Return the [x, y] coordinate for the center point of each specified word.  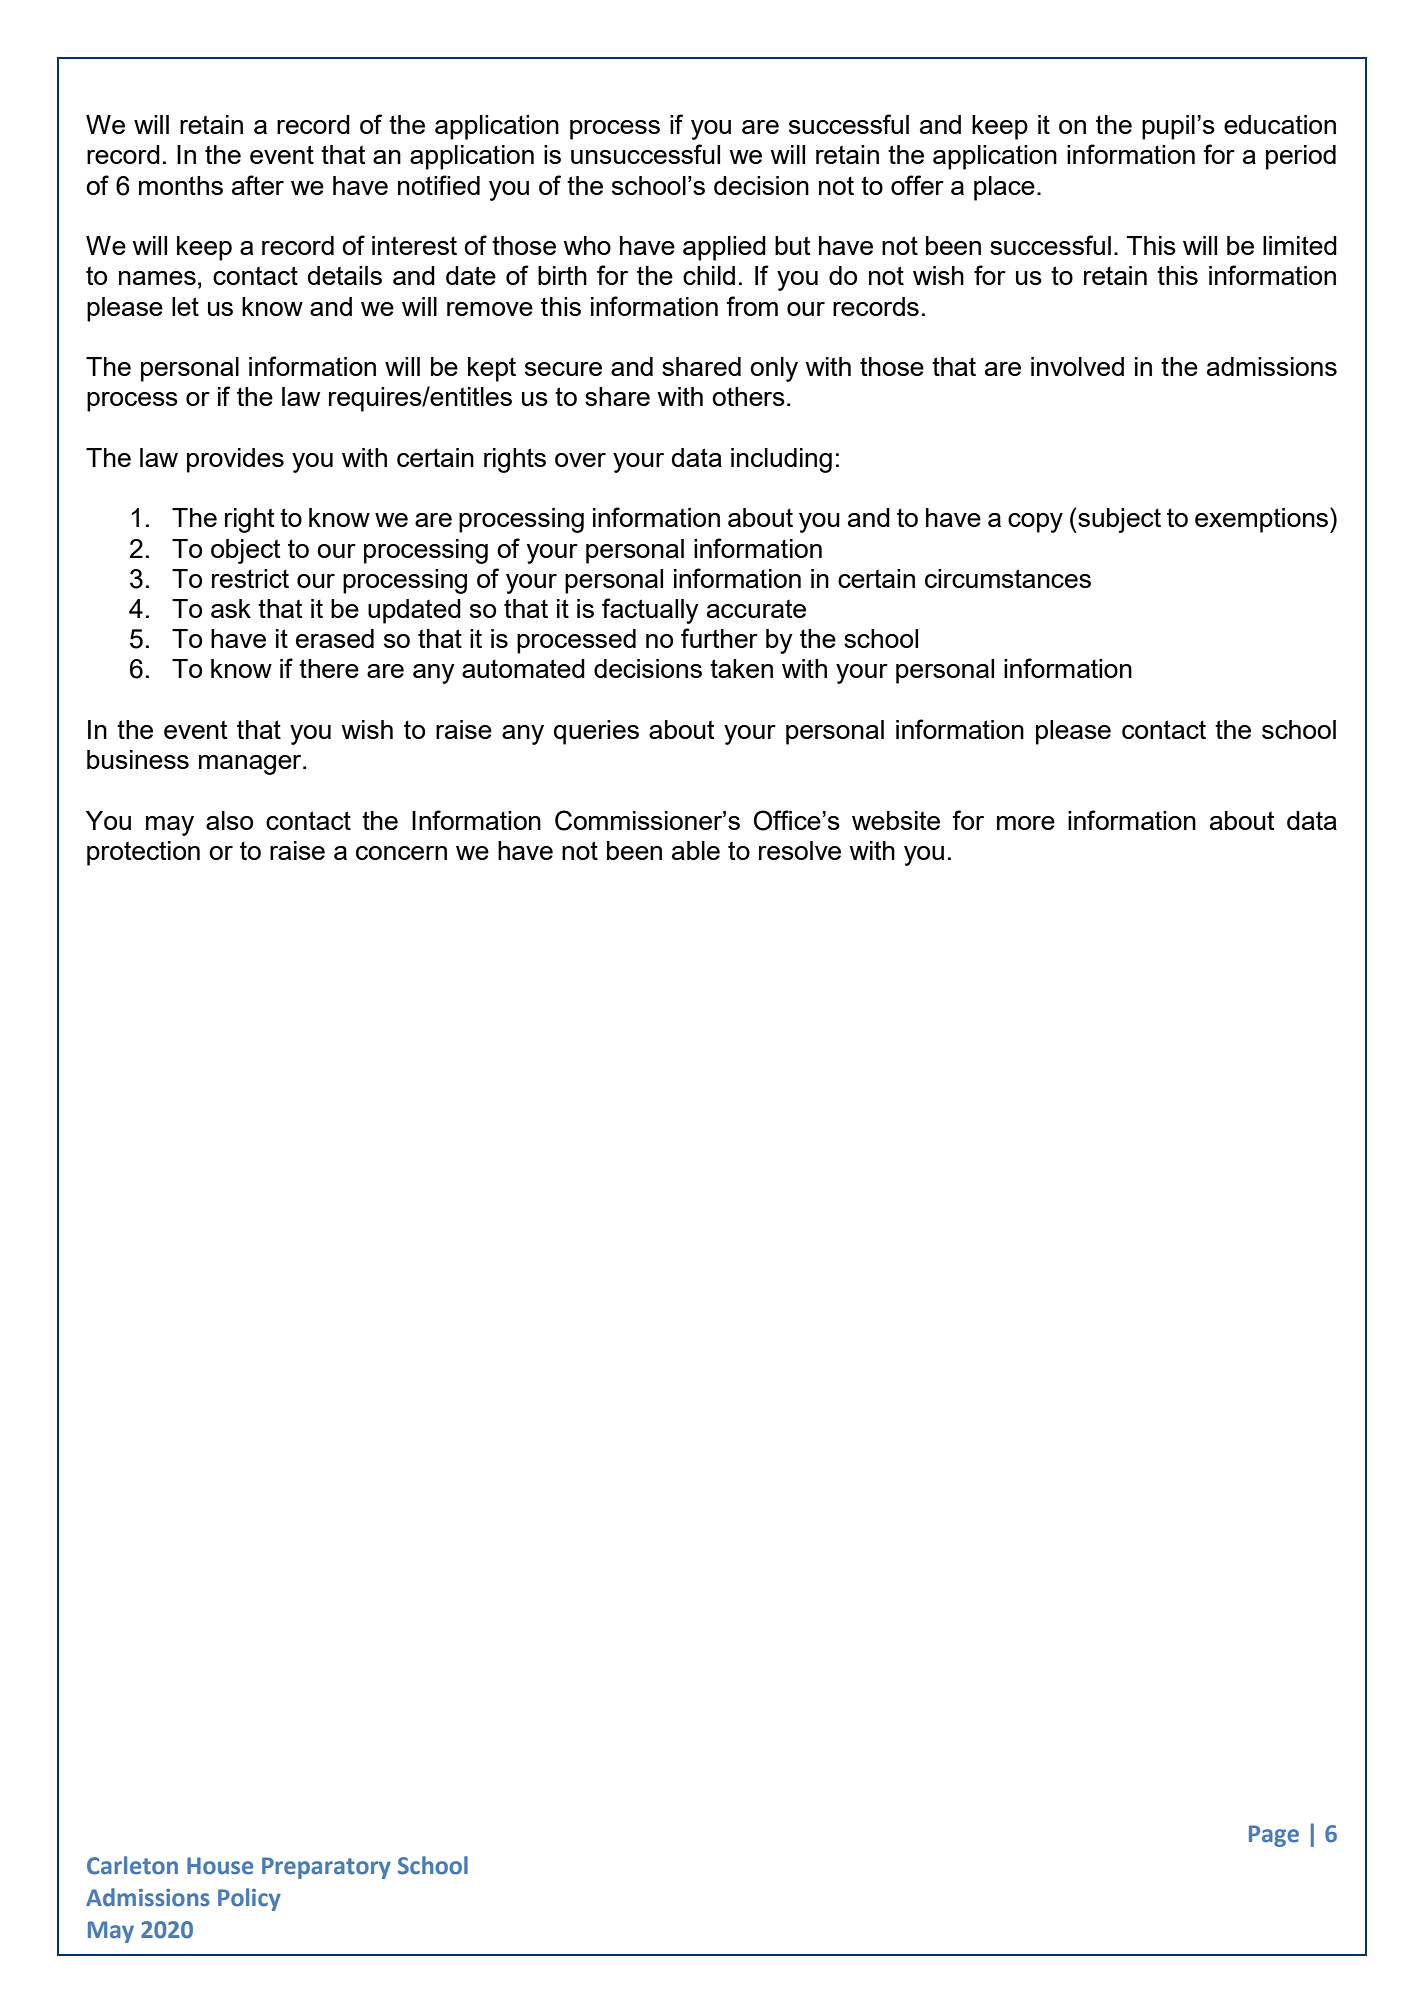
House [220, 1866]
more [1026, 823]
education [1280, 124]
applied [724, 248]
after [258, 185]
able [696, 850]
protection [143, 853]
